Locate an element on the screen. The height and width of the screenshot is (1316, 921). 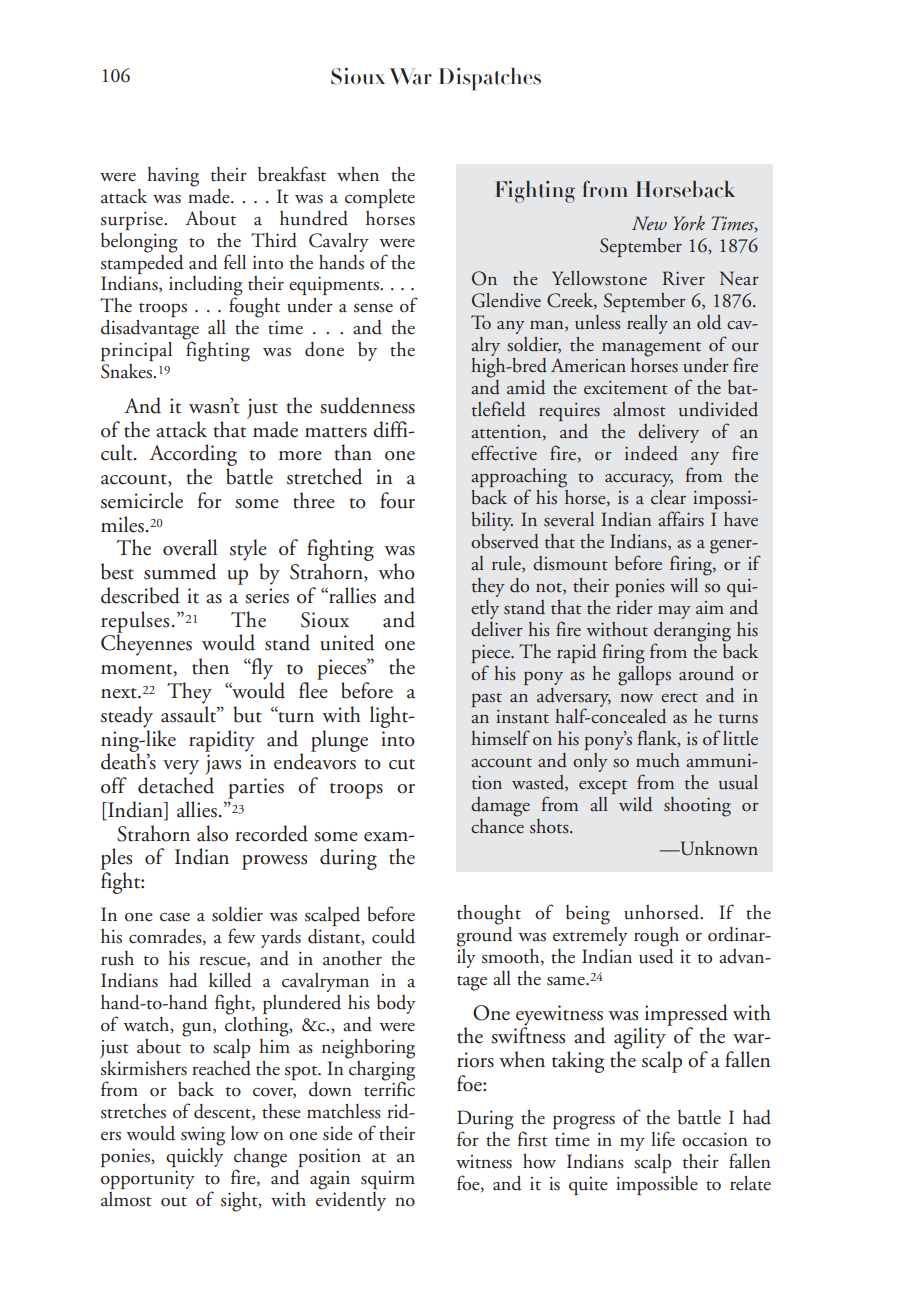
quickly is located at coordinates (194, 1156).
